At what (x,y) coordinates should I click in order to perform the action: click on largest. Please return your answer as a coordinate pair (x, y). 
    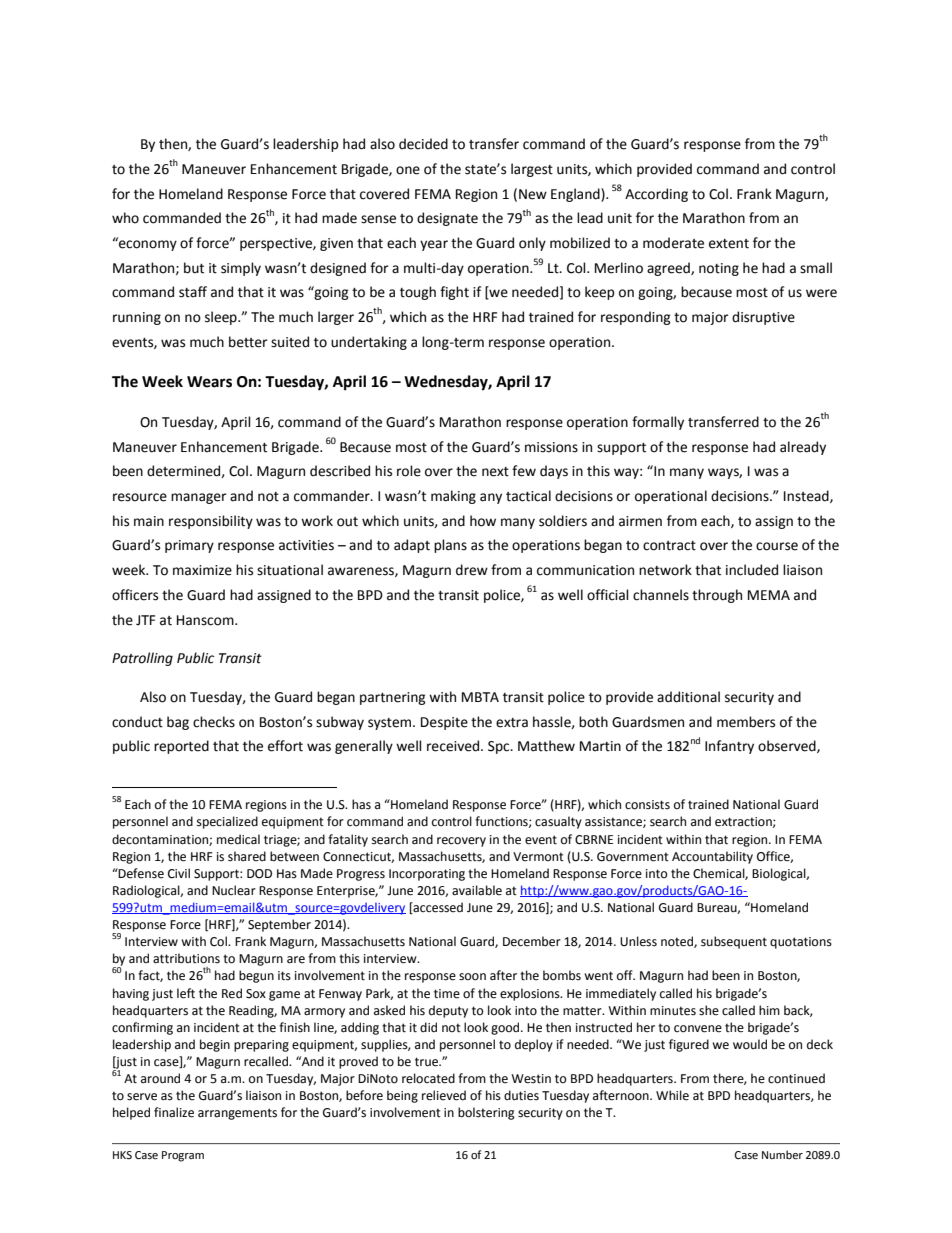
    Looking at the image, I should click on (532, 170).
